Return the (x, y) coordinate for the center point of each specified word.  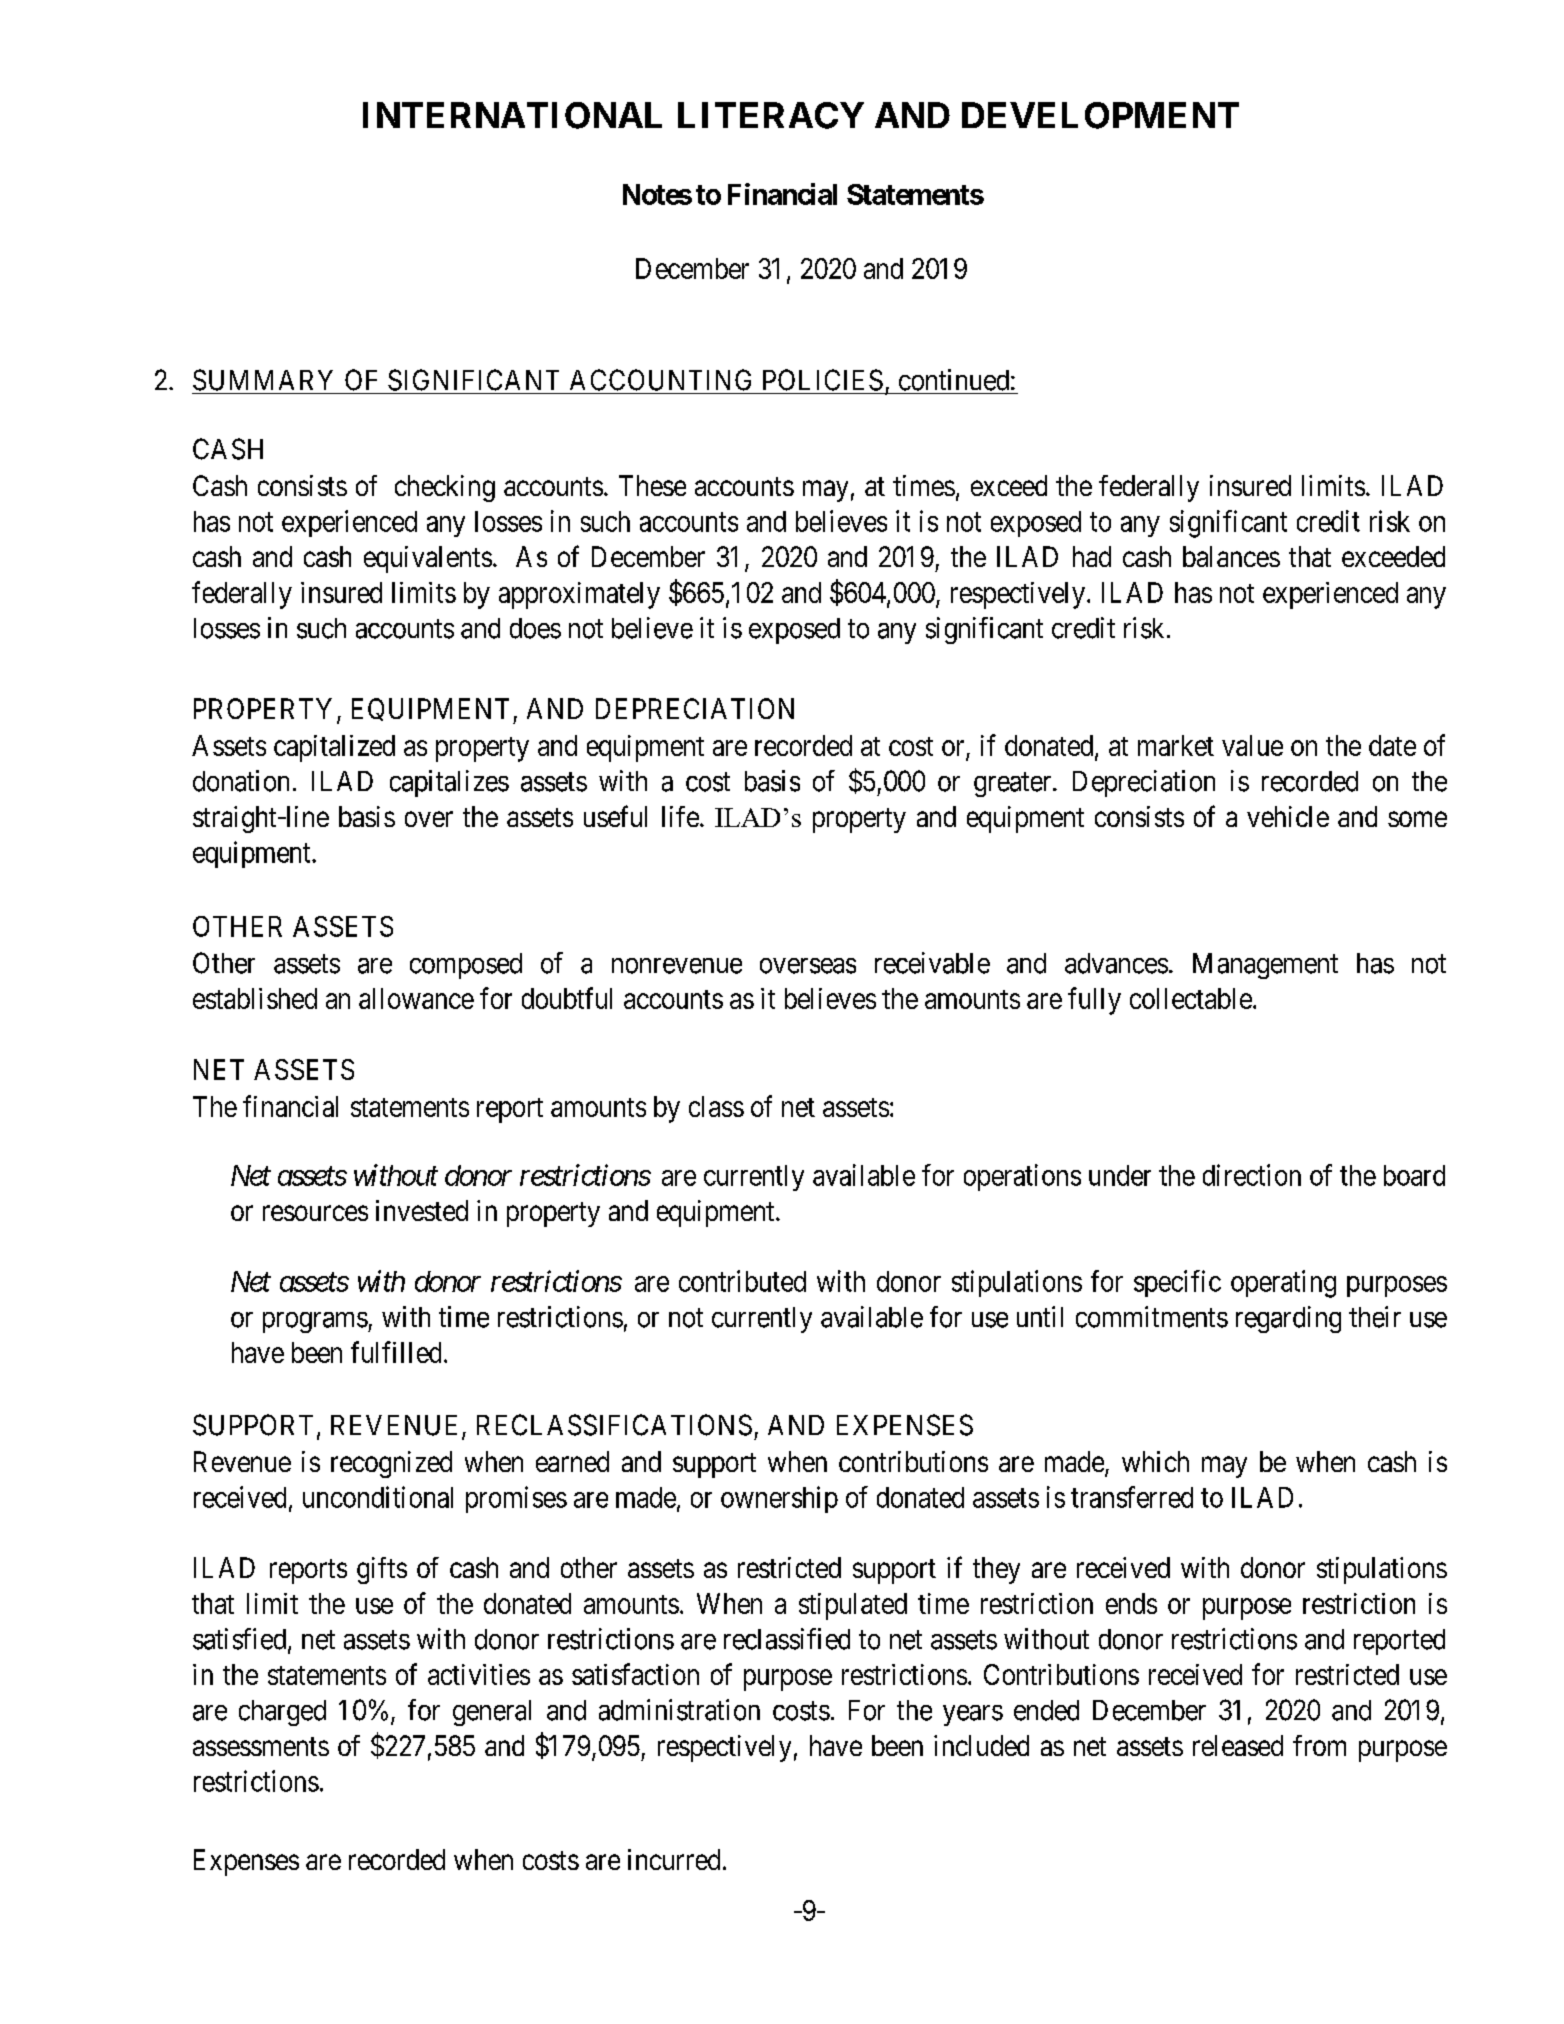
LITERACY (771, 115)
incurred (674, 1859)
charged (282, 1713)
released (1238, 1745)
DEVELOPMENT (1100, 115)
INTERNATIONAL (512, 115)
